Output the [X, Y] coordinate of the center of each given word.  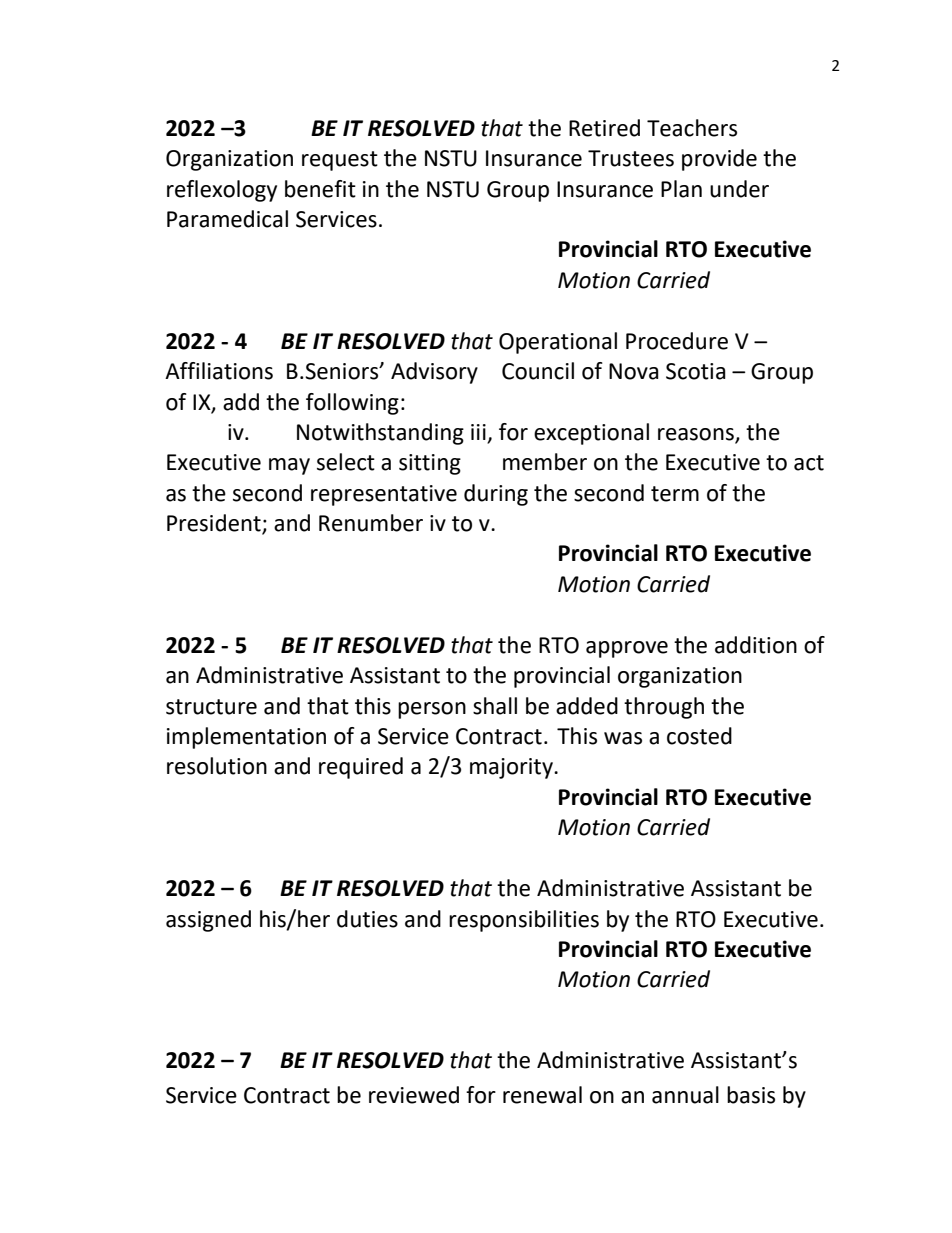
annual [685, 1095]
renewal [542, 1095]
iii [478, 432]
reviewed [414, 1095]
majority [512, 768]
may [289, 466]
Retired [604, 128]
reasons [697, 435]
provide [719, 160]
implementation [246, 738]
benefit [320, 189]
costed [699, 736]
